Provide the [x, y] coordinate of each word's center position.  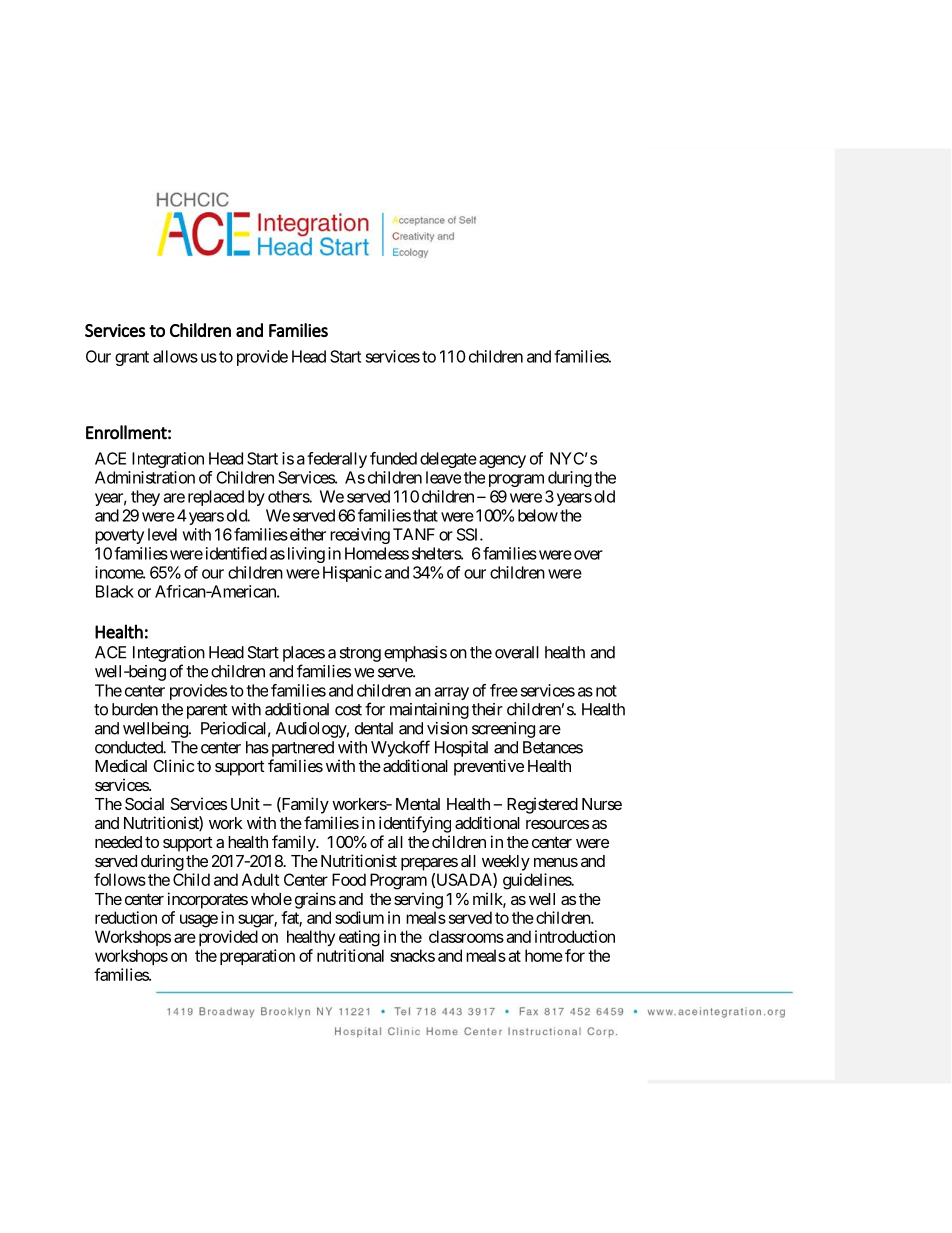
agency [502, 461]
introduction [575, 936]
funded [393, 458]
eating [359, 938]
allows [175, 356]
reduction [126, 917]
